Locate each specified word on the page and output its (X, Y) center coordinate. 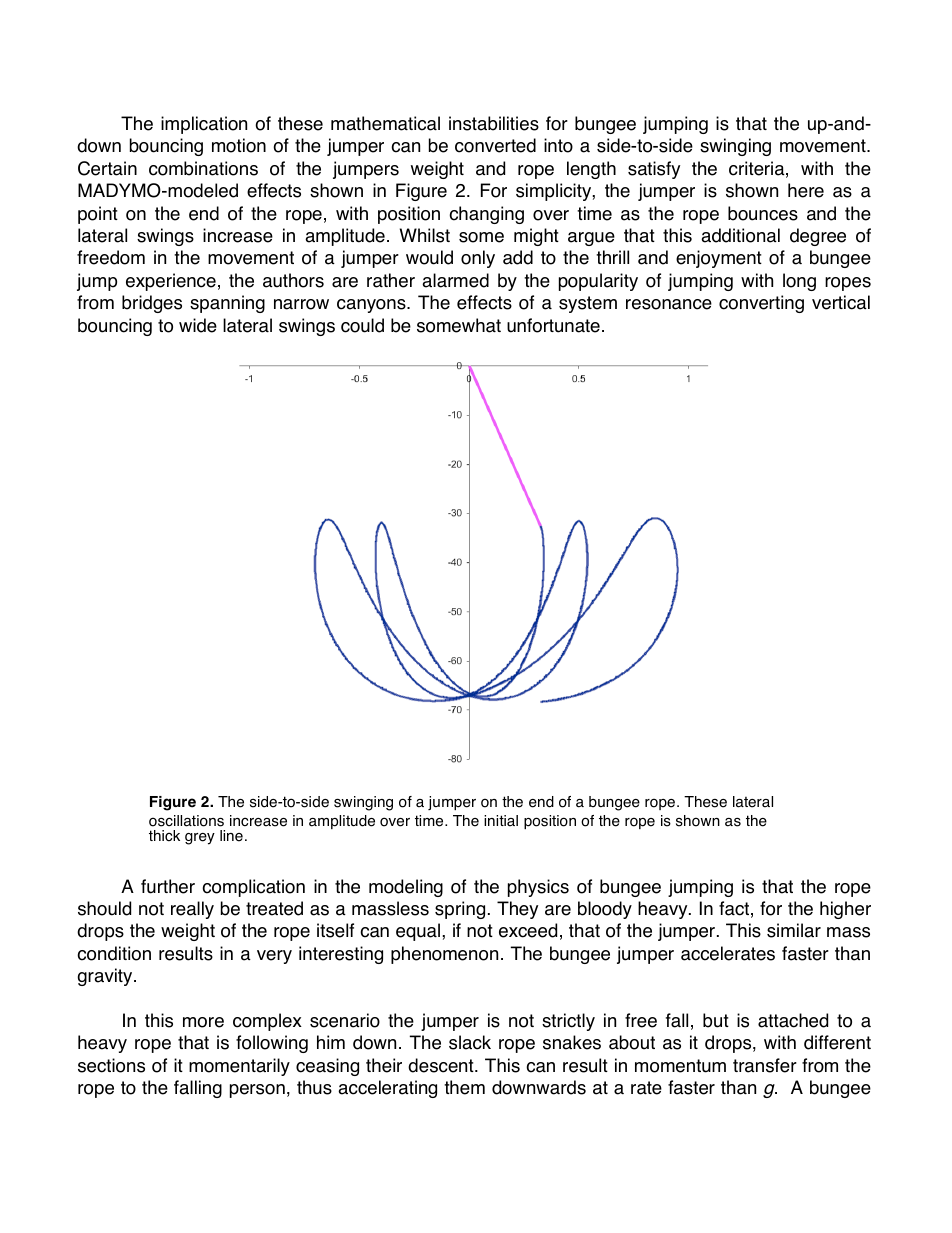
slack (470, 1042)
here (806, 190)
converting (761, 304)
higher (845, 910)
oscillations (186, 821)
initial (501, 821)
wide (198, 325)
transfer (765, 1065)
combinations (203, 168)
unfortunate (553, 325)
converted (495, 145)
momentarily (239, 1067)
